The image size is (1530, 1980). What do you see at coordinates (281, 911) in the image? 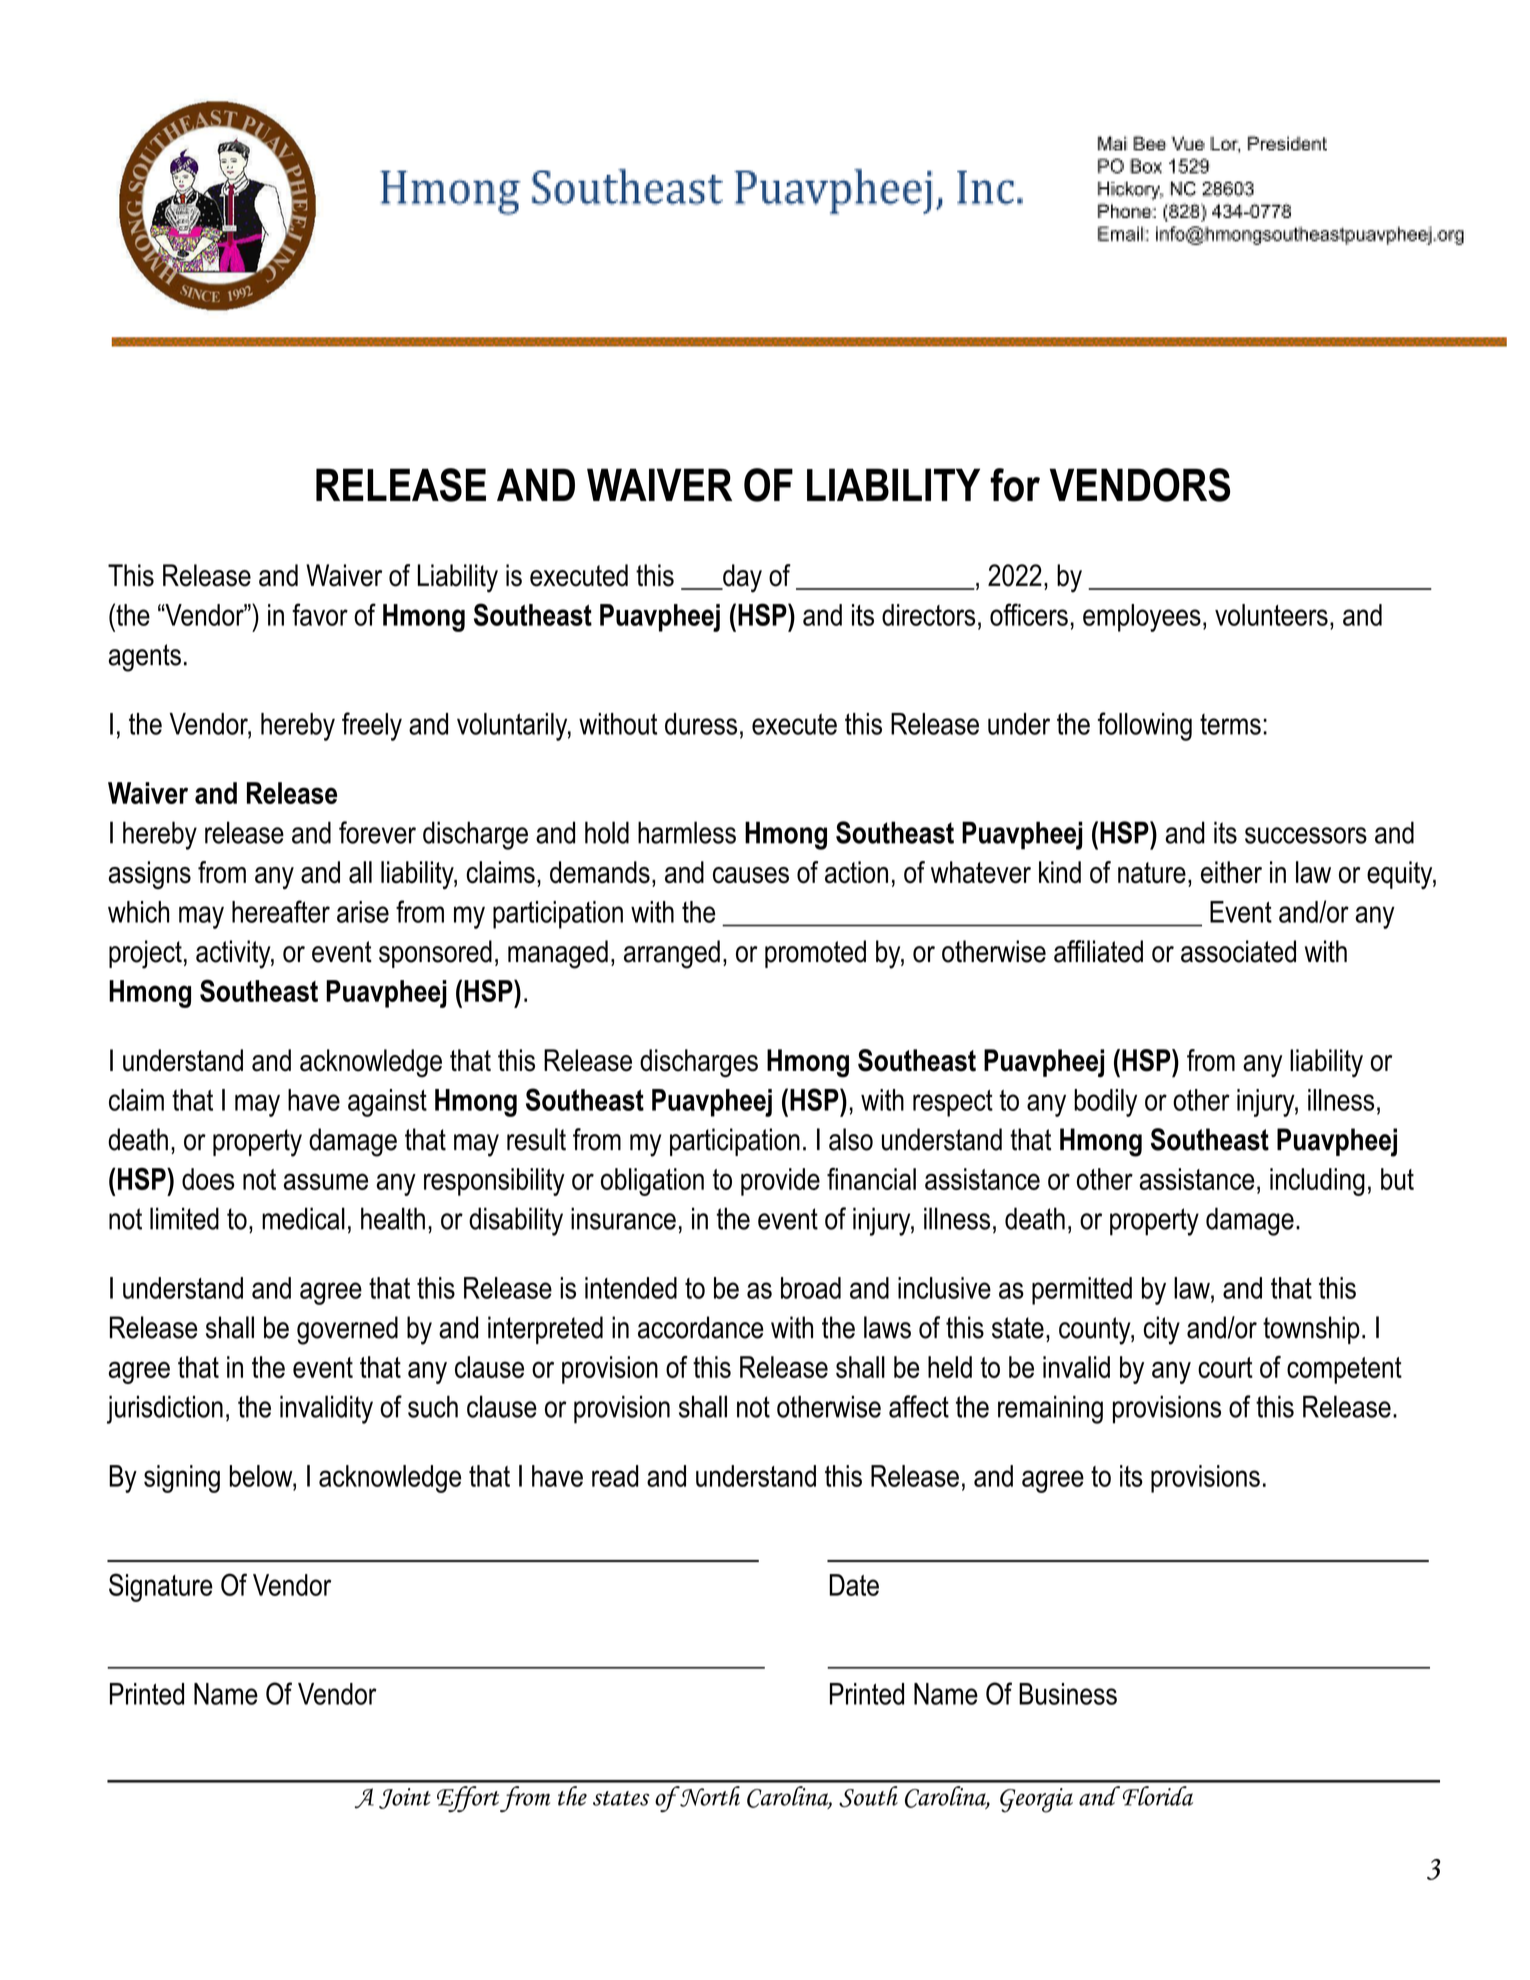
I see `hereafter` at bounding box center [281, 911].
